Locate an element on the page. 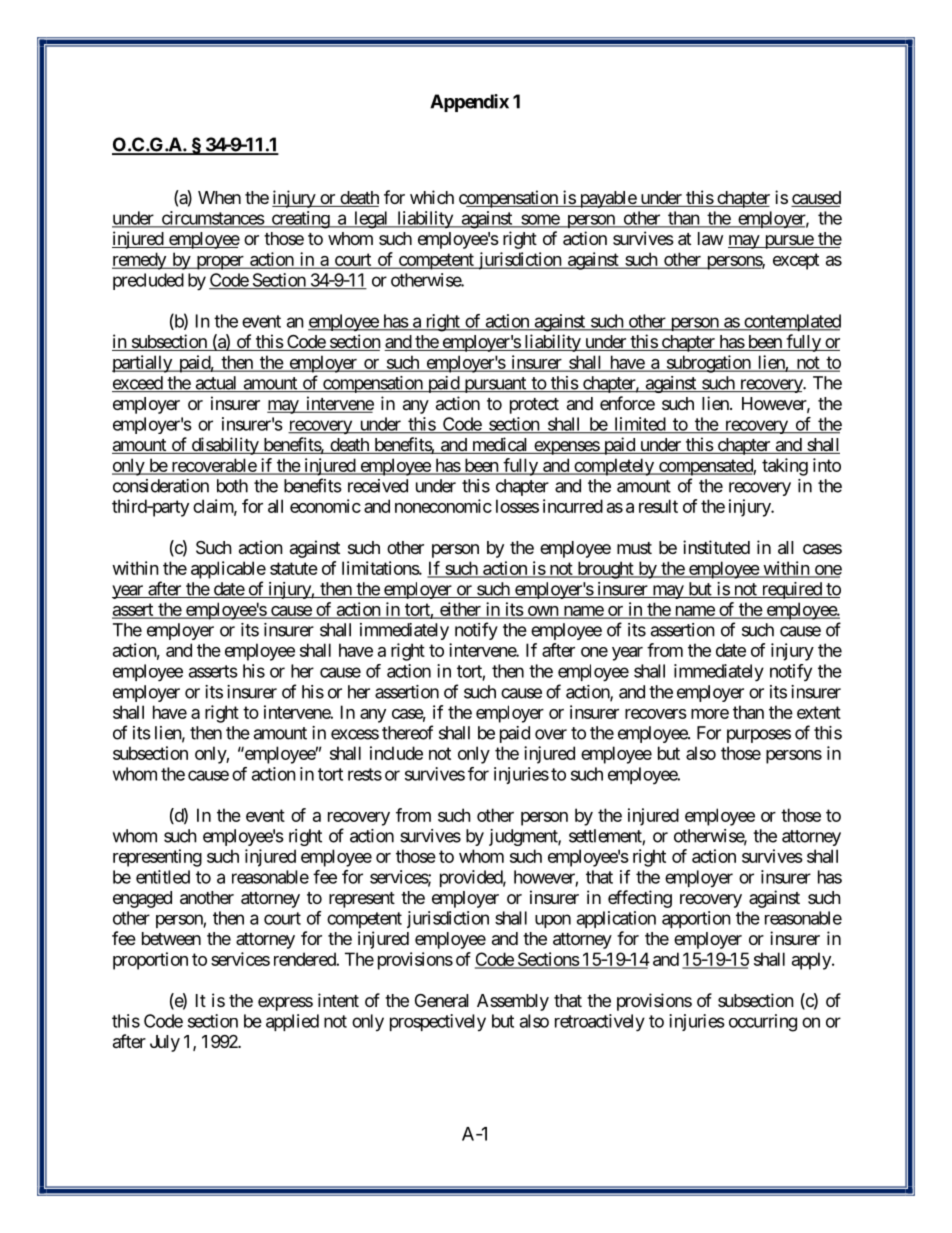 The height and width of the page is (1233, 952). July is located at coordinates (165, 1043).
